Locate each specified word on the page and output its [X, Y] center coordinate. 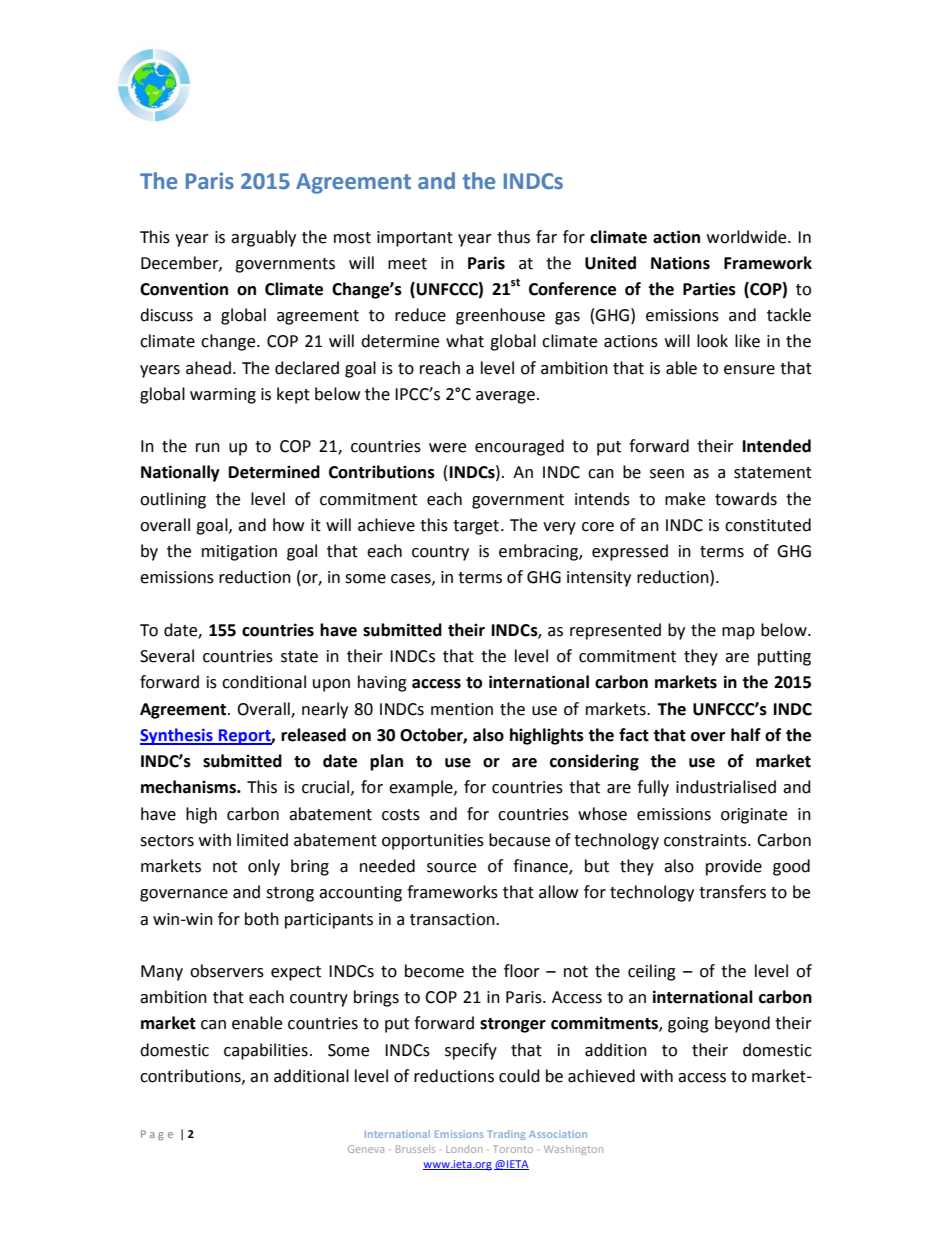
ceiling [652, 972]
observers [227, 971]
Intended [777, 446]
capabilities [266, 1051]
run [208, 448]
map [738, 633]
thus [513, 237]
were [447, 448]
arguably [263, 238]
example [422, 788]
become [434, 971]
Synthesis [177, 736]
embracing [539, 552]
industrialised [726, 787]
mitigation [239, 553]
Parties [709, 289]
